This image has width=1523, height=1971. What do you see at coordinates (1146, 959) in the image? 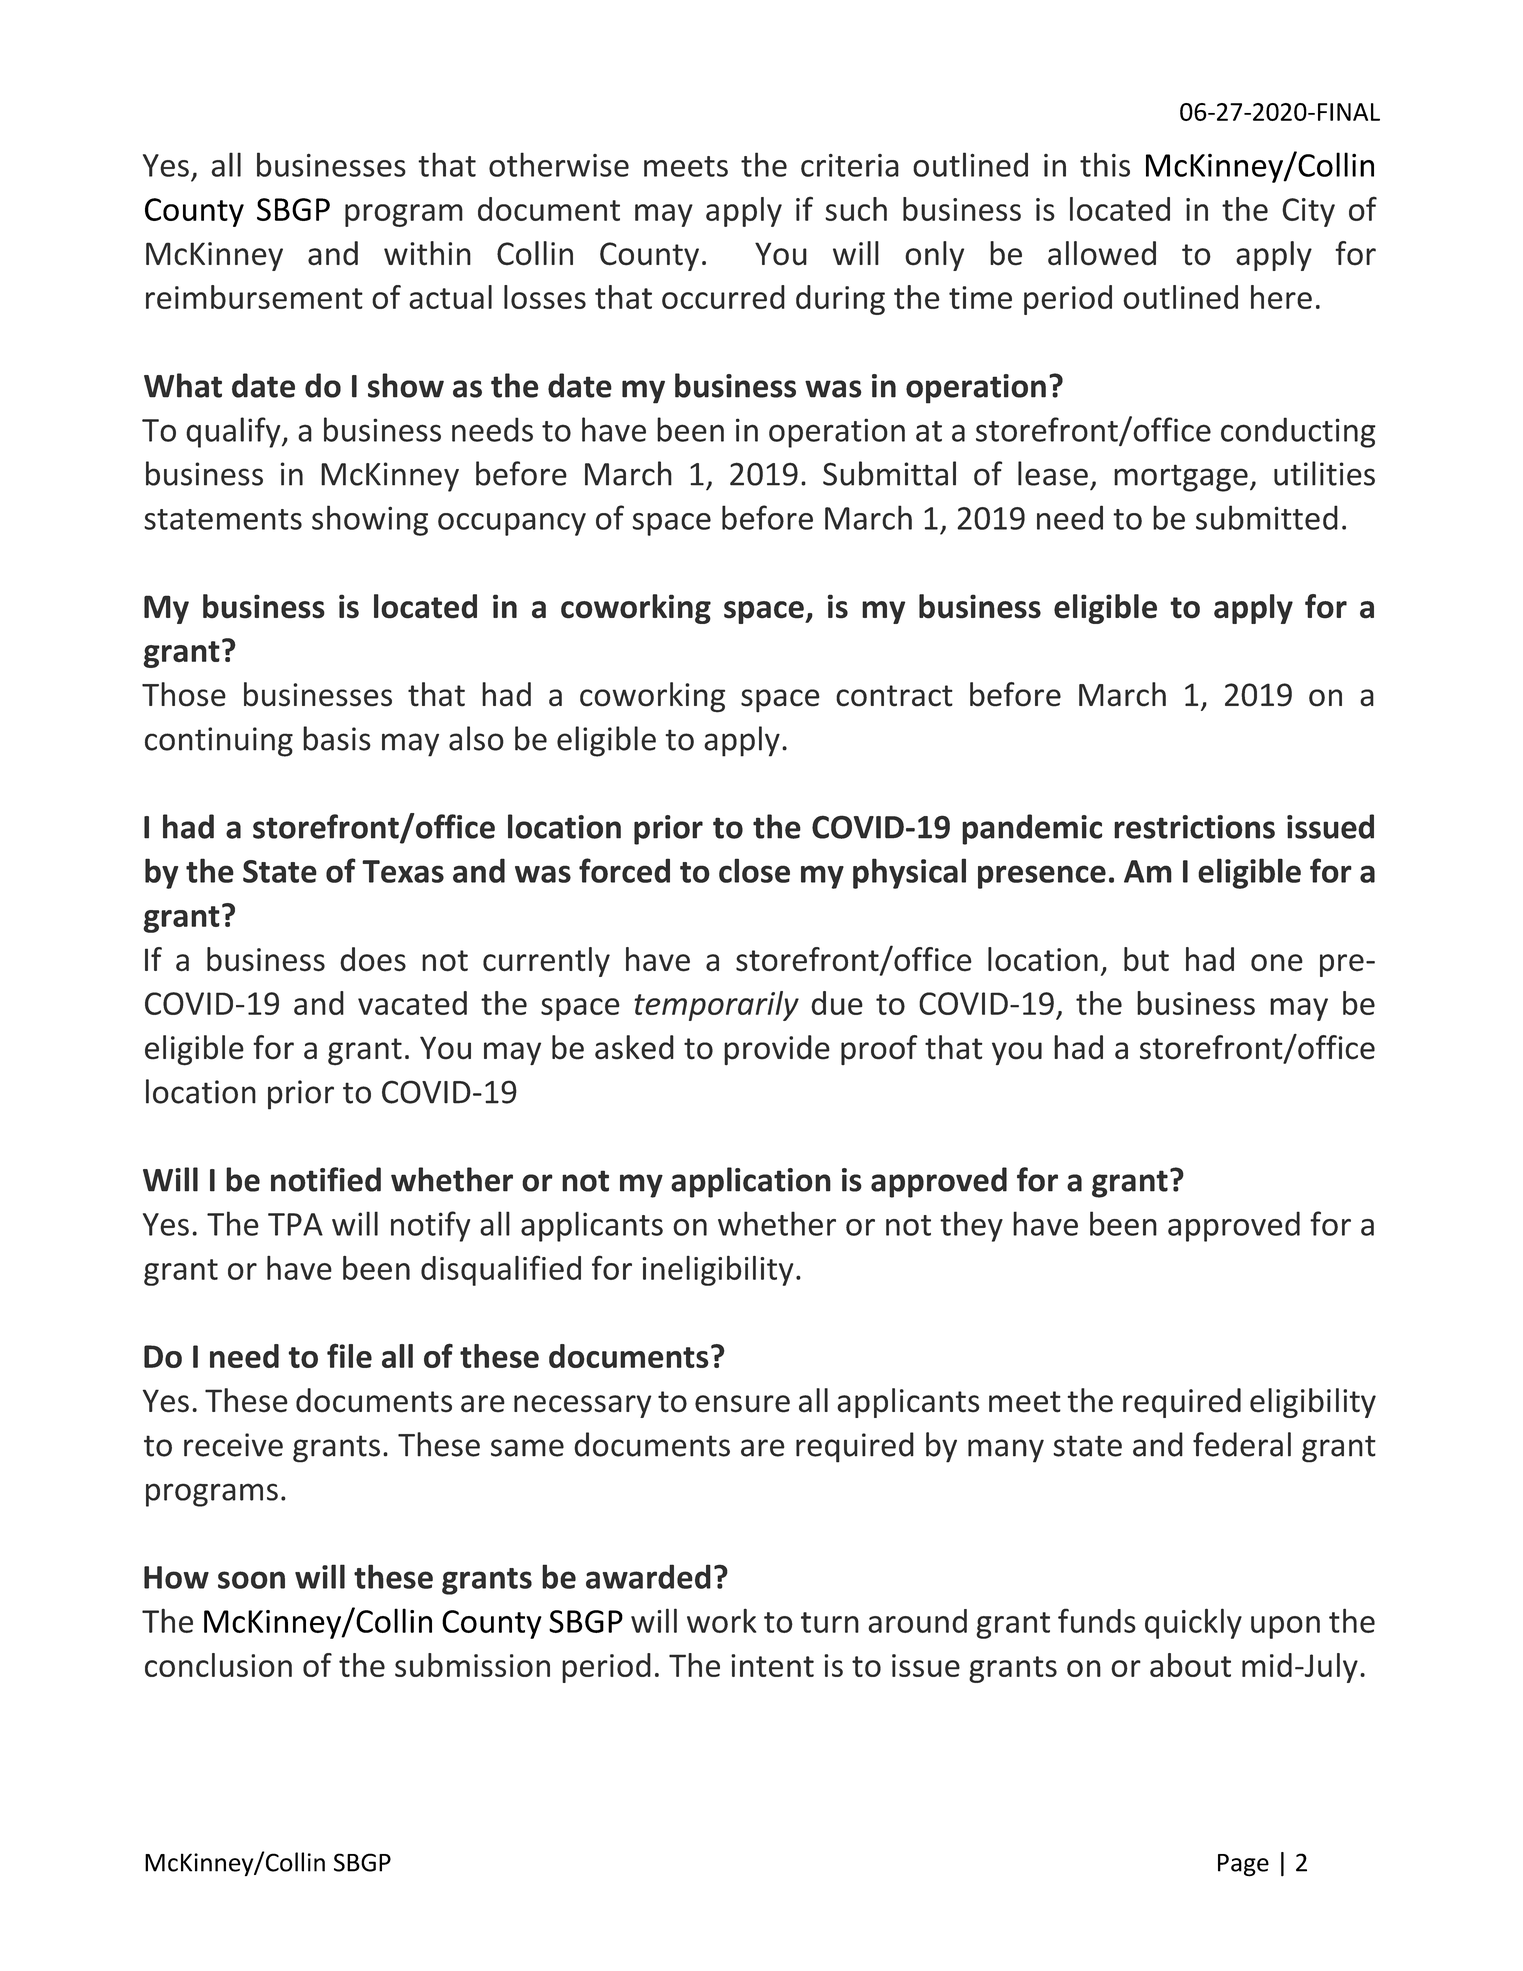
I see `but` at bounding box center [1146, 959].
